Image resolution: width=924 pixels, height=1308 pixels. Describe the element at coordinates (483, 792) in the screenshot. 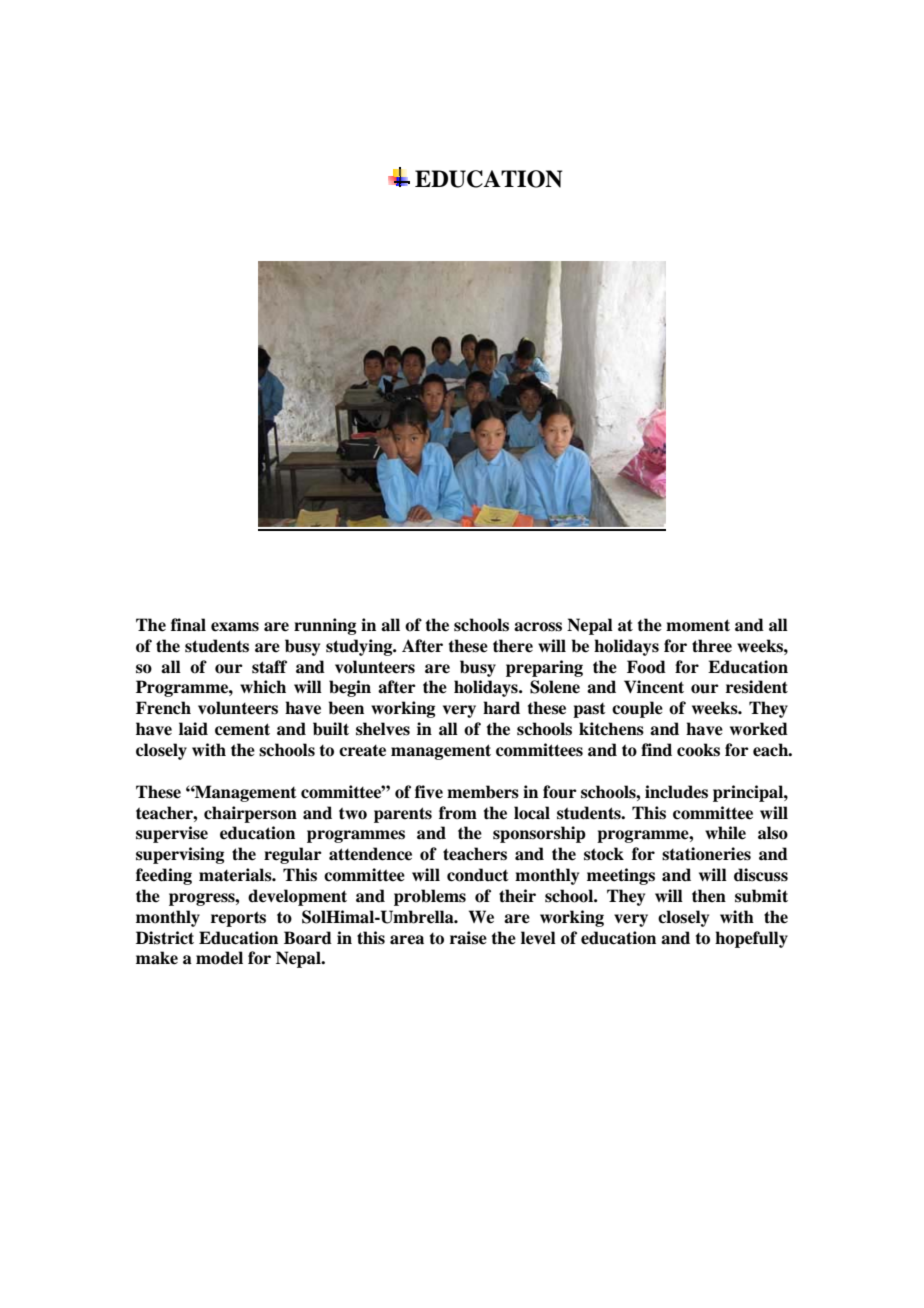

I see `members` at that location.
